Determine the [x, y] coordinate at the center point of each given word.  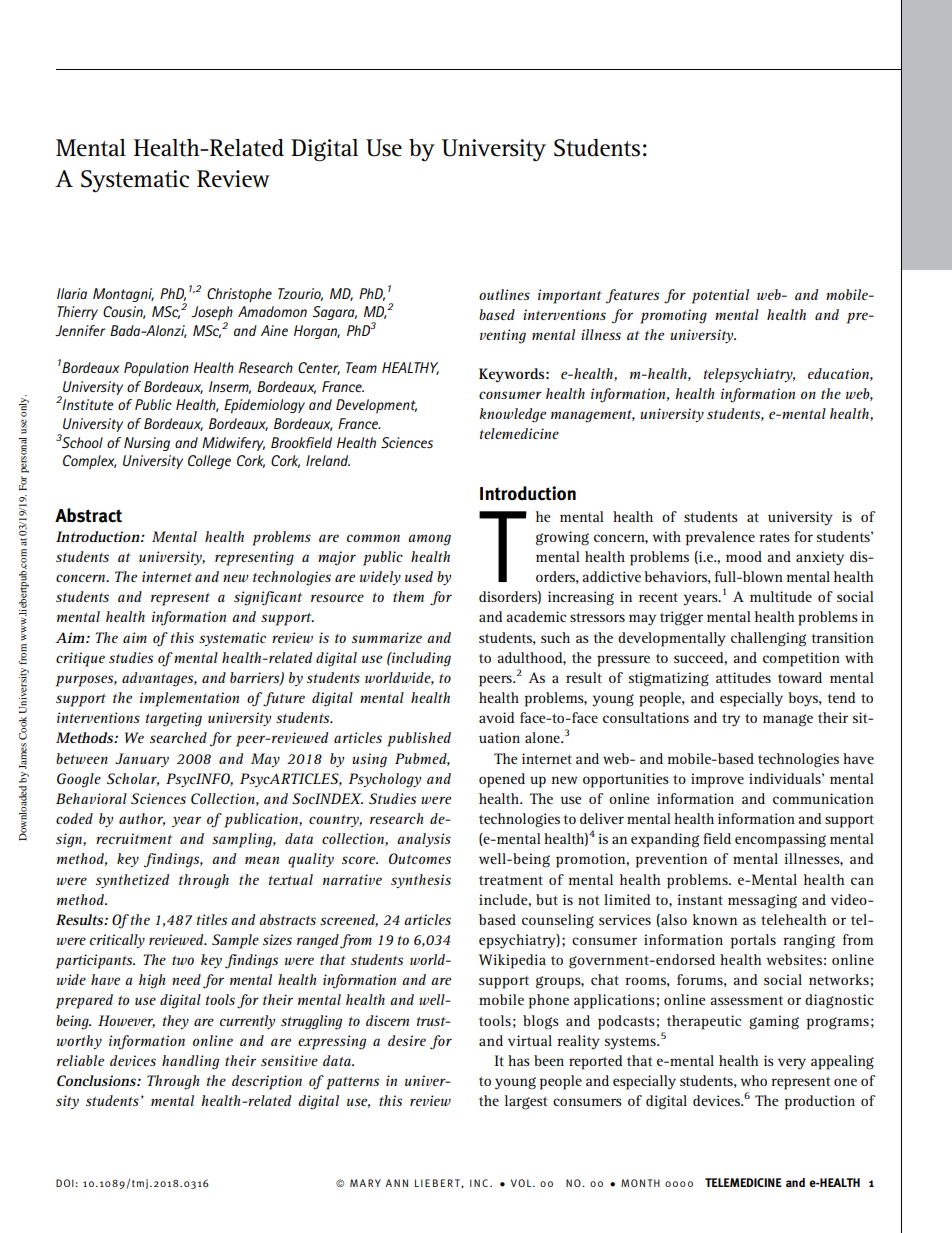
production [819, 1102]
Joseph [212, 314]
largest [526, 1102]
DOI [65, 1183]
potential [720, 296]
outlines [504, 294]
